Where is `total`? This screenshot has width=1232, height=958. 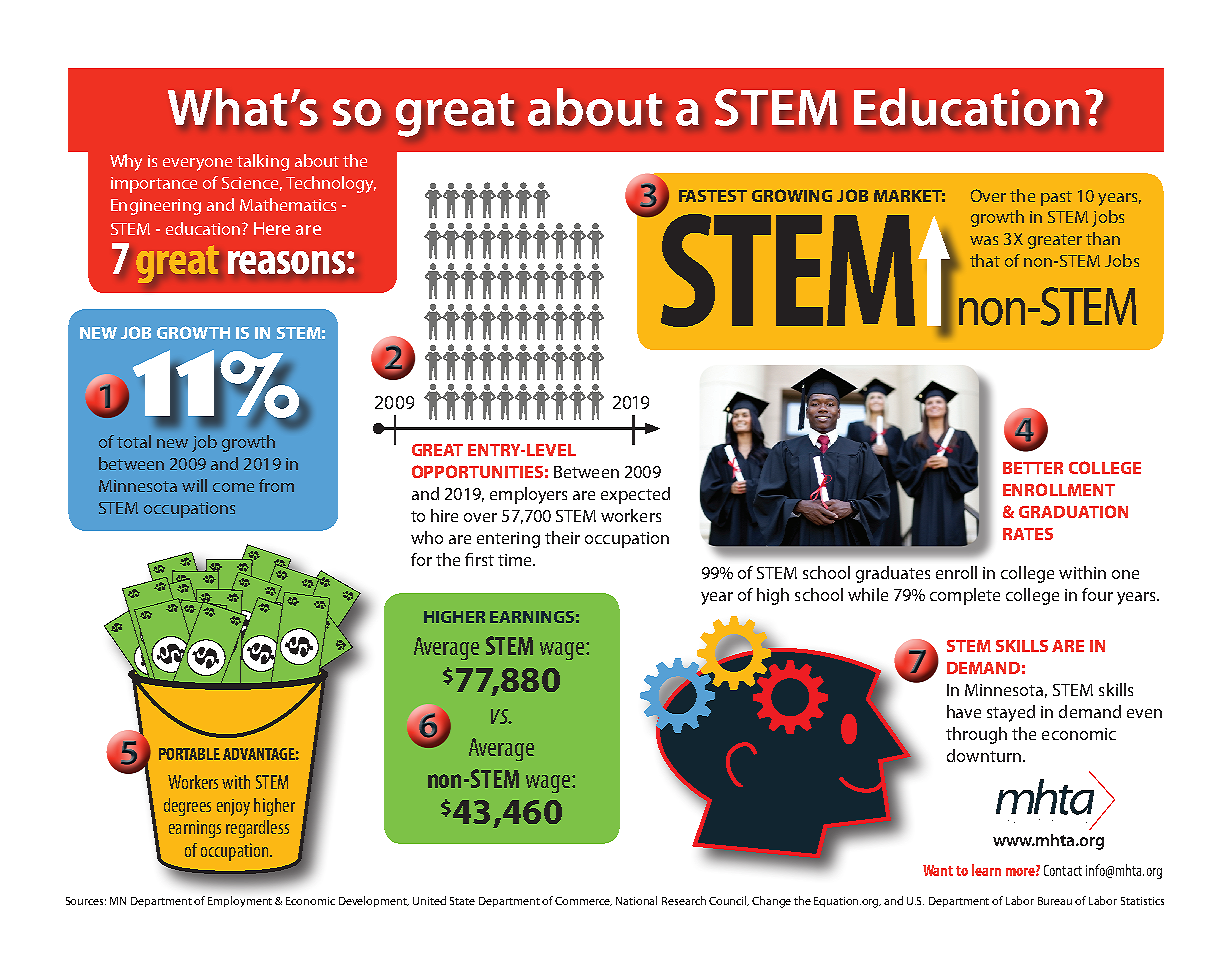
total is located at coordinates (134, 441).
